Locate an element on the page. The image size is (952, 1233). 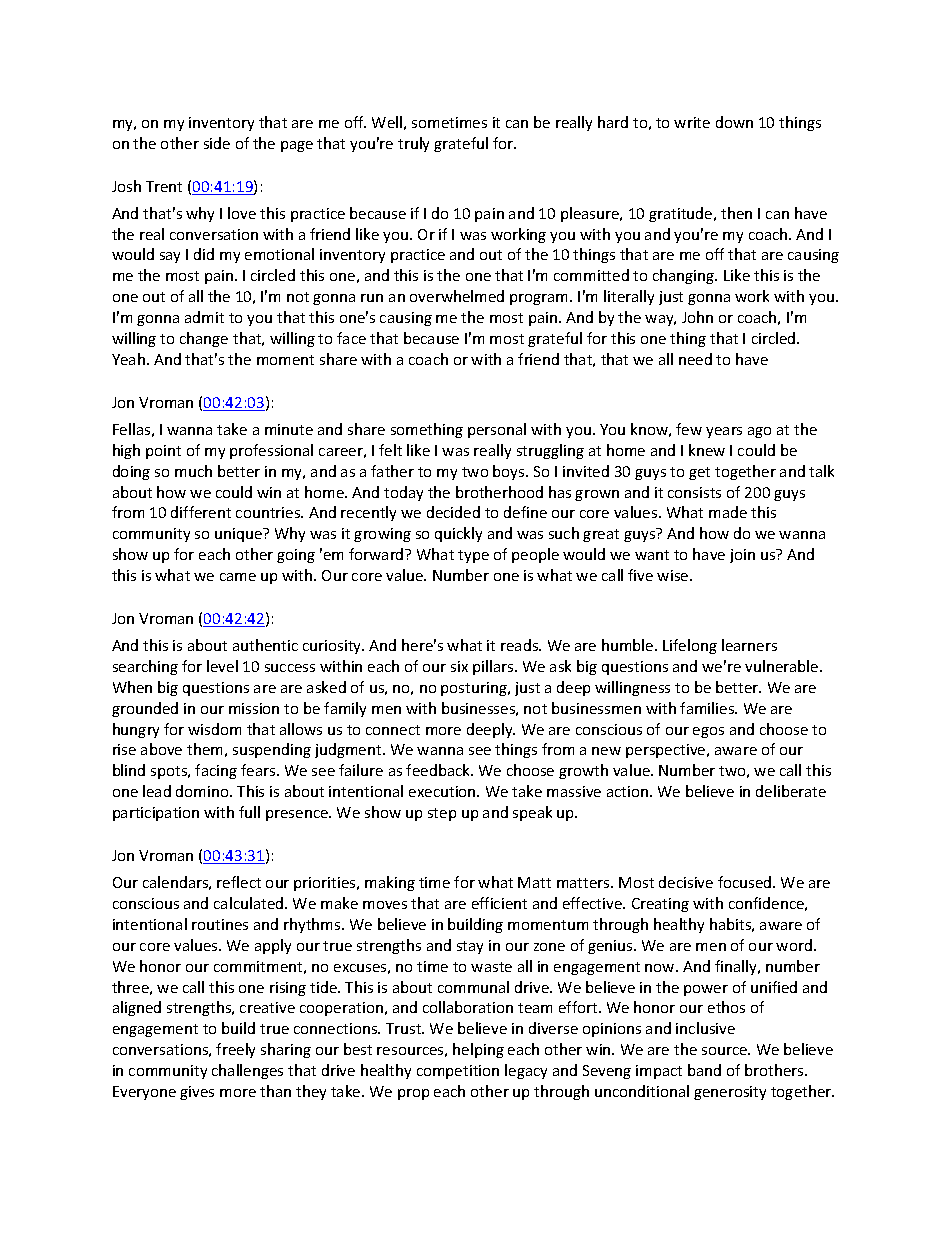
feedback is located at coordinates (439, 770).
